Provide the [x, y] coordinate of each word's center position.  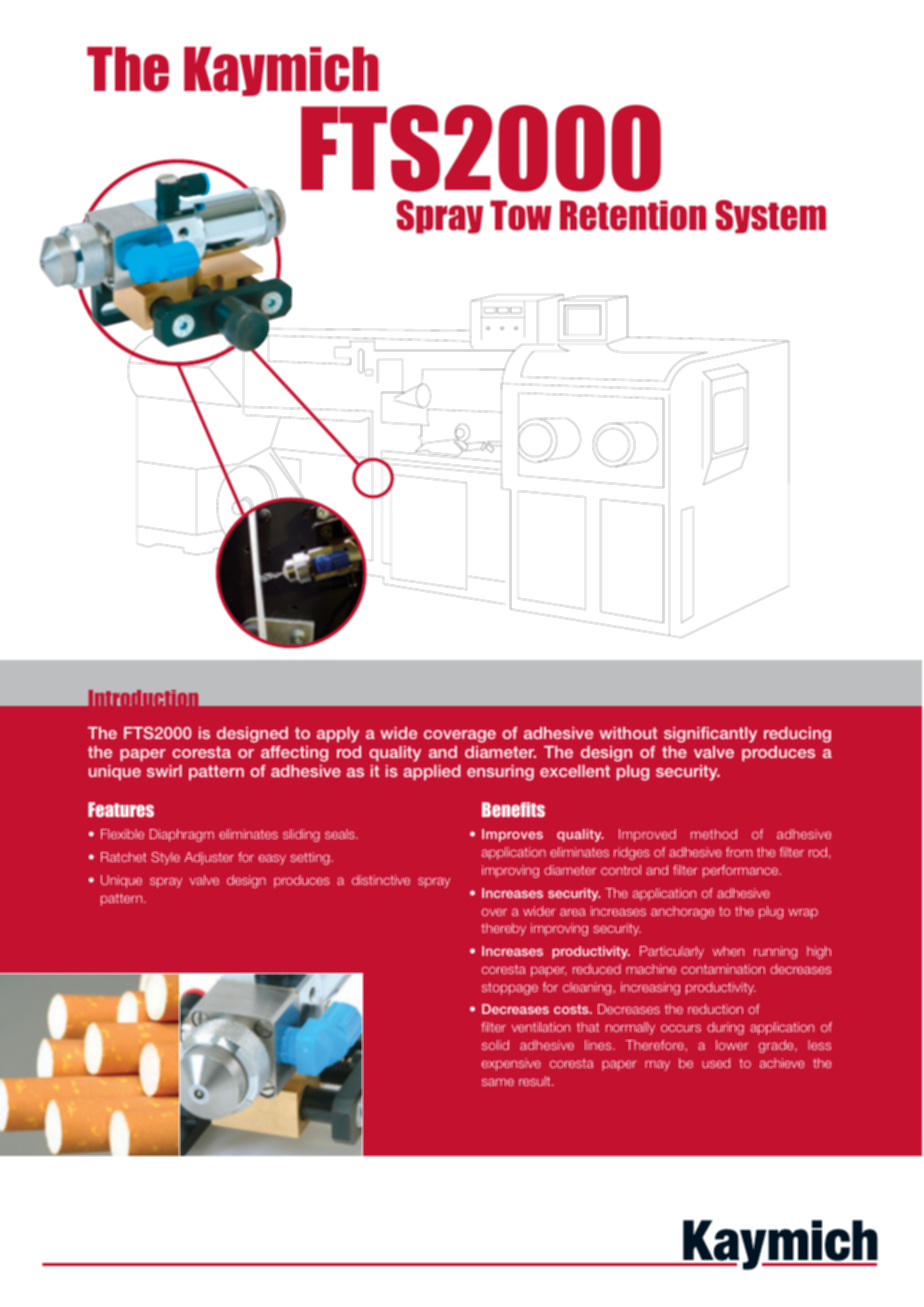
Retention [633, 215]
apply [338, 735]
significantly [710, 735]
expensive [511, 1064]
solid [495, 1045]
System [770, 217]
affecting [294, 754]
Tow [521, 215]
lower [732, 1045]
